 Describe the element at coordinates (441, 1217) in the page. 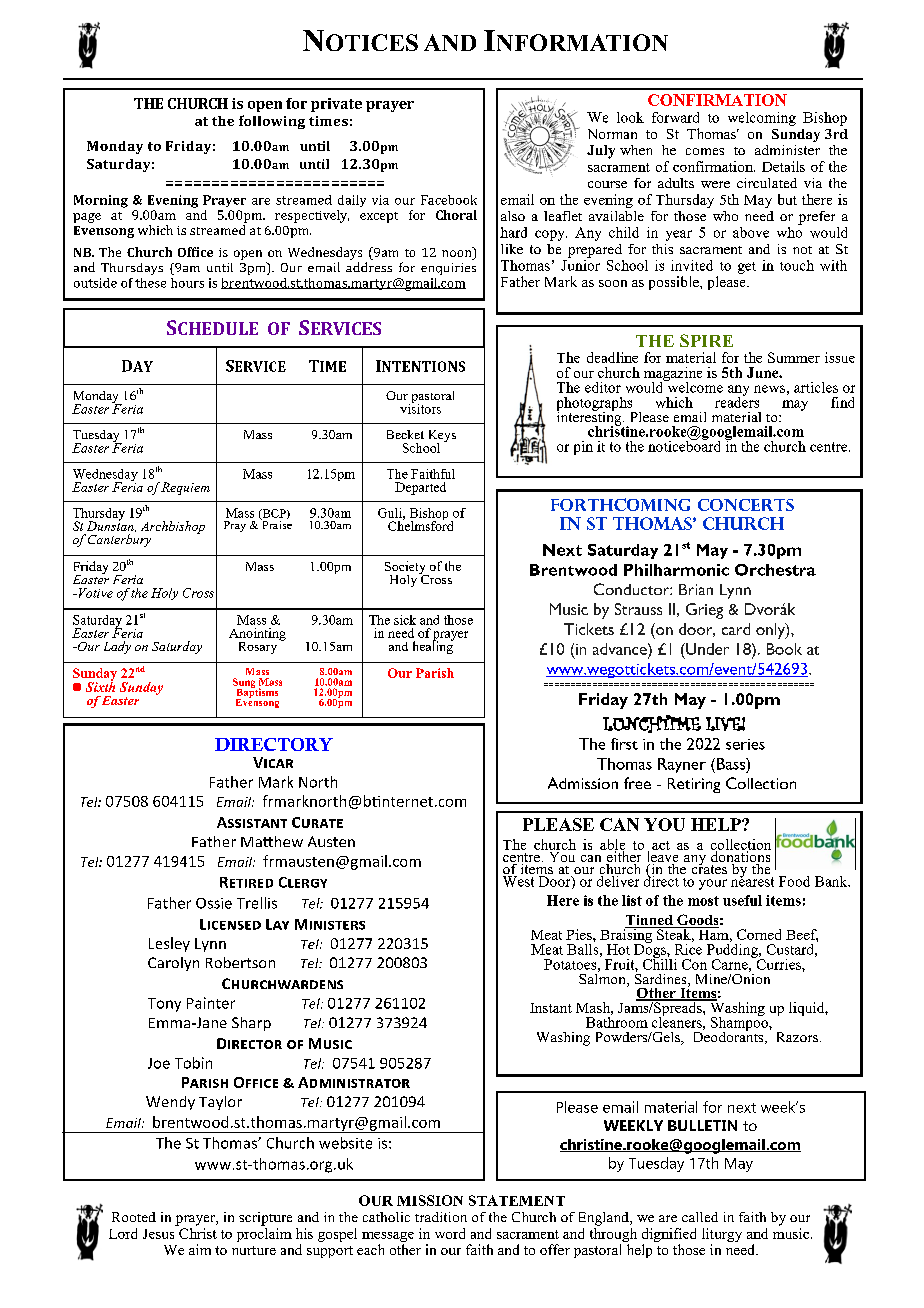

I see `tradition` at that location.
